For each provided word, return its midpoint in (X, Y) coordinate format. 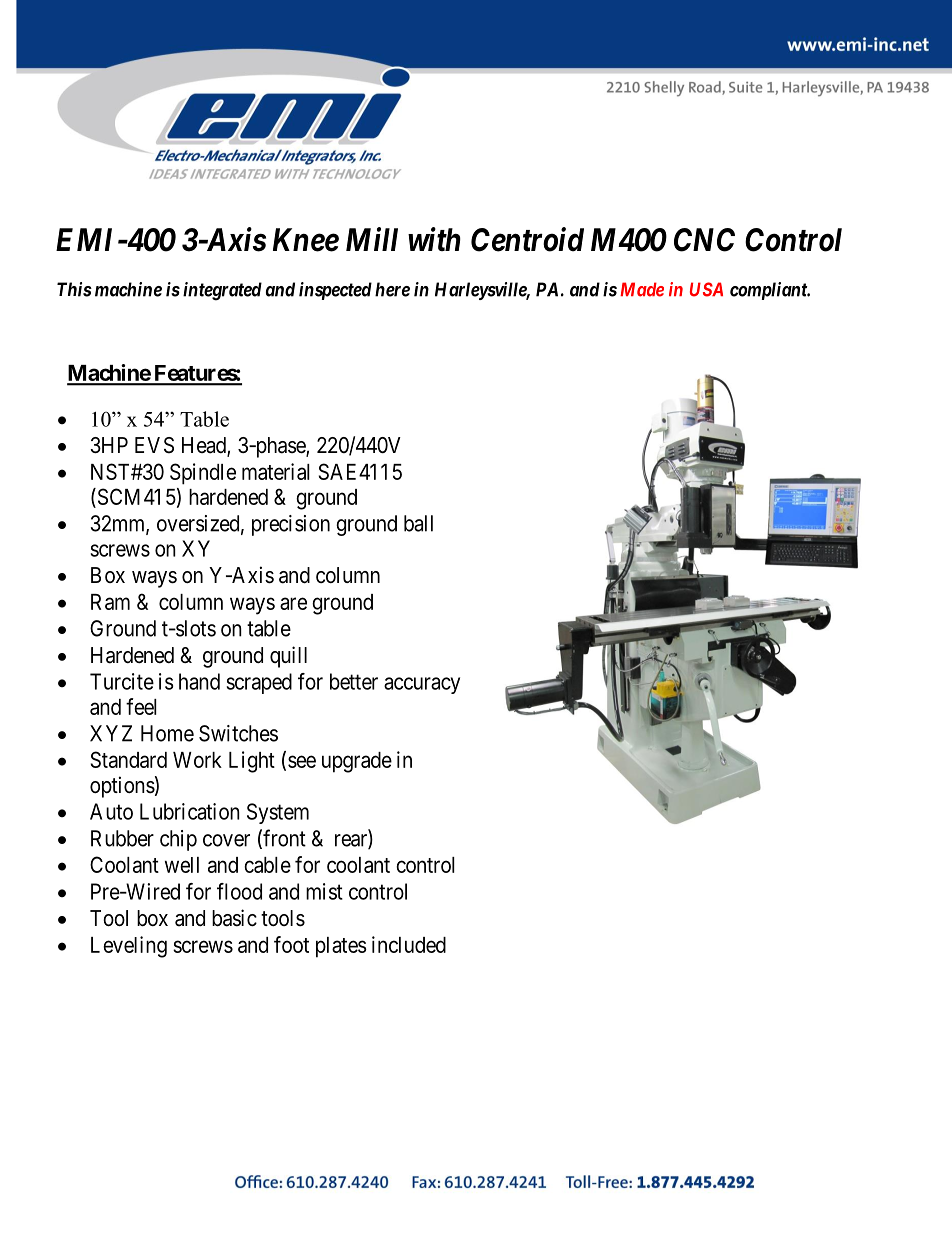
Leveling (129, 947)
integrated (222, 291)
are (293, 603)
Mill (372, 239)
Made (642, 289)
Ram (110, 602)
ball (418, 523)
